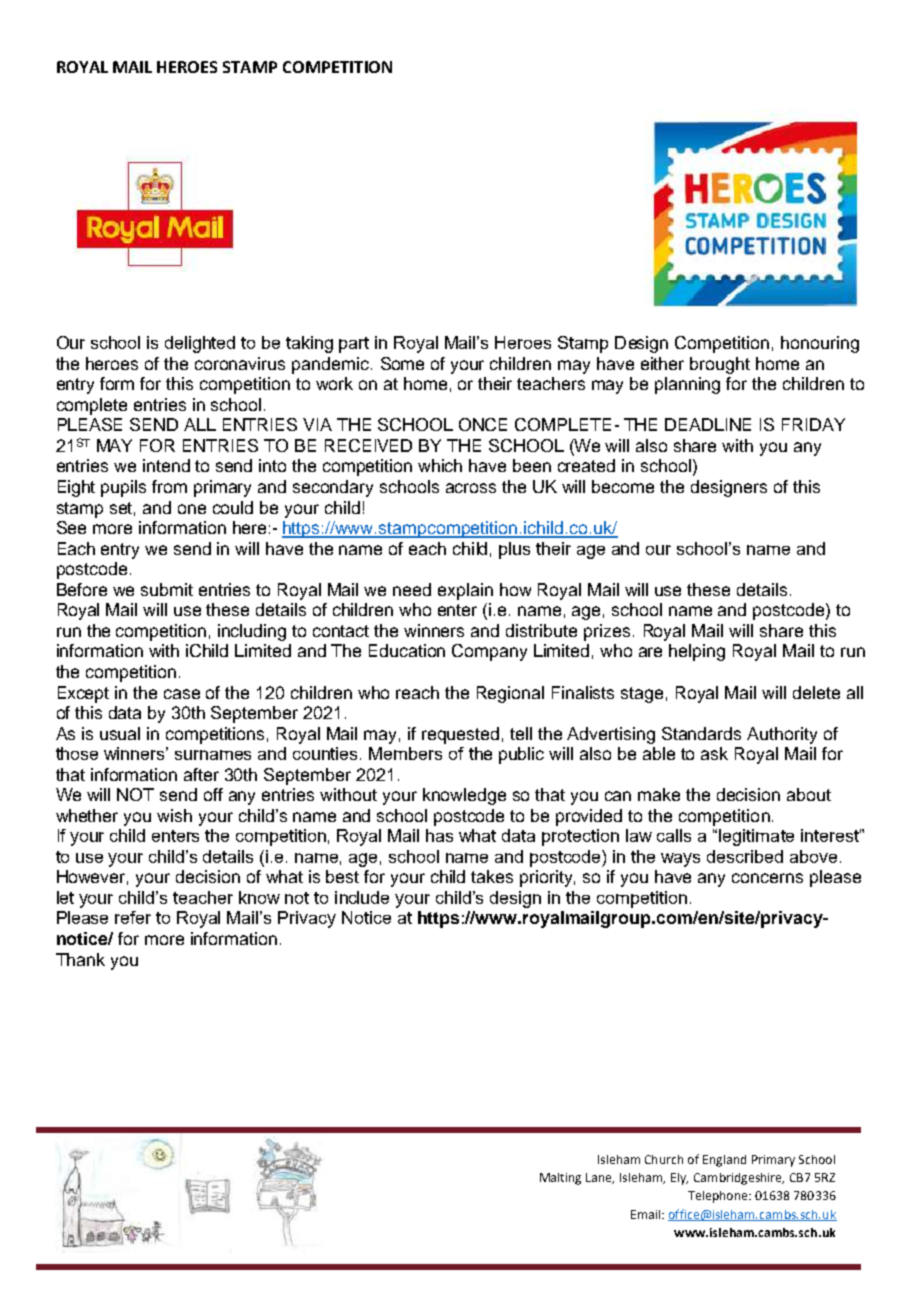 The height and width of the screenshot is (1308, 924). I want to click on explain, so click(465, 591).
